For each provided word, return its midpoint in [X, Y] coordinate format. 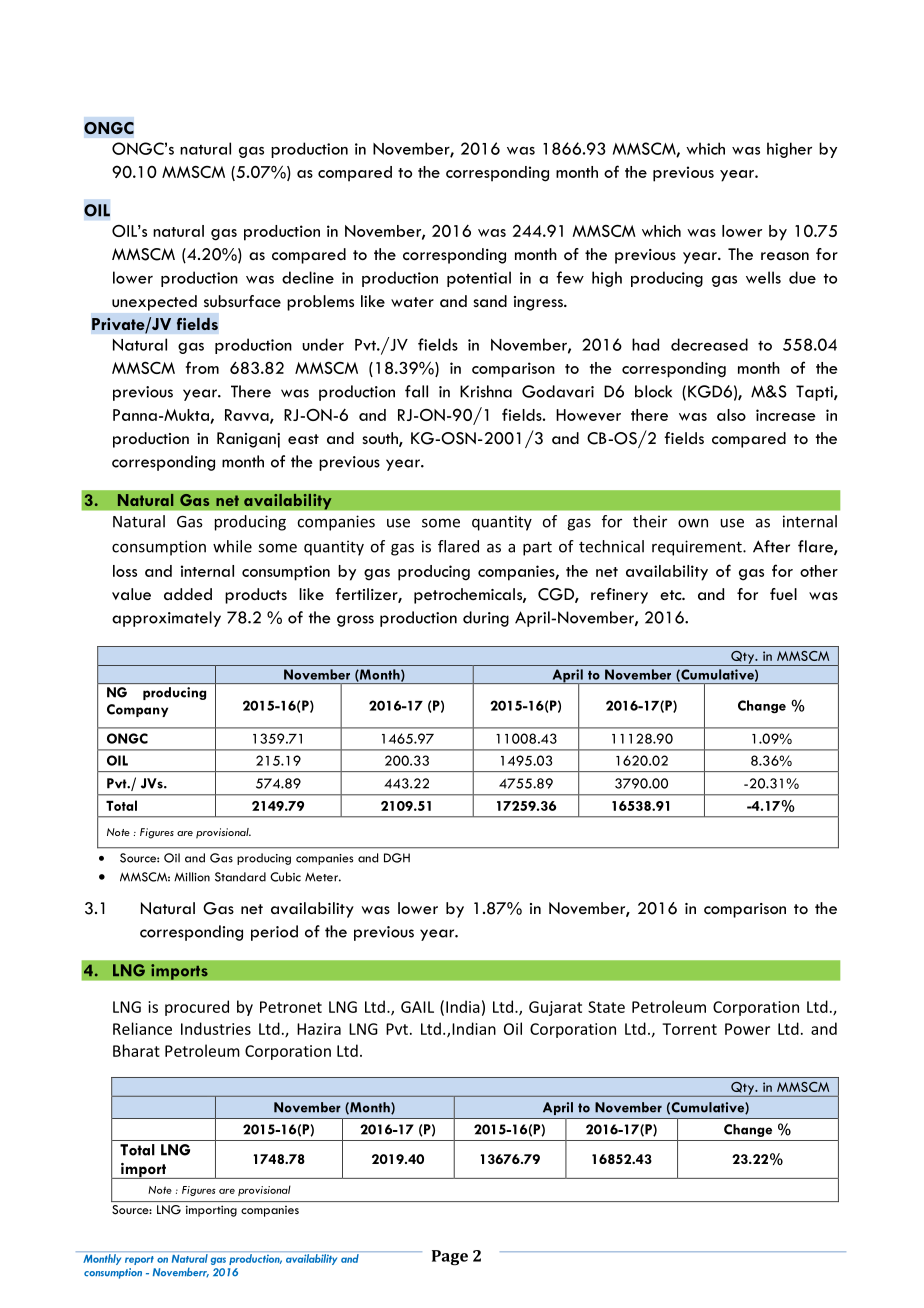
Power [747, 1029]
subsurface [242, 301]
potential [479, 279]
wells [763, 277]
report [139, 1260]
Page [450, 1258]
